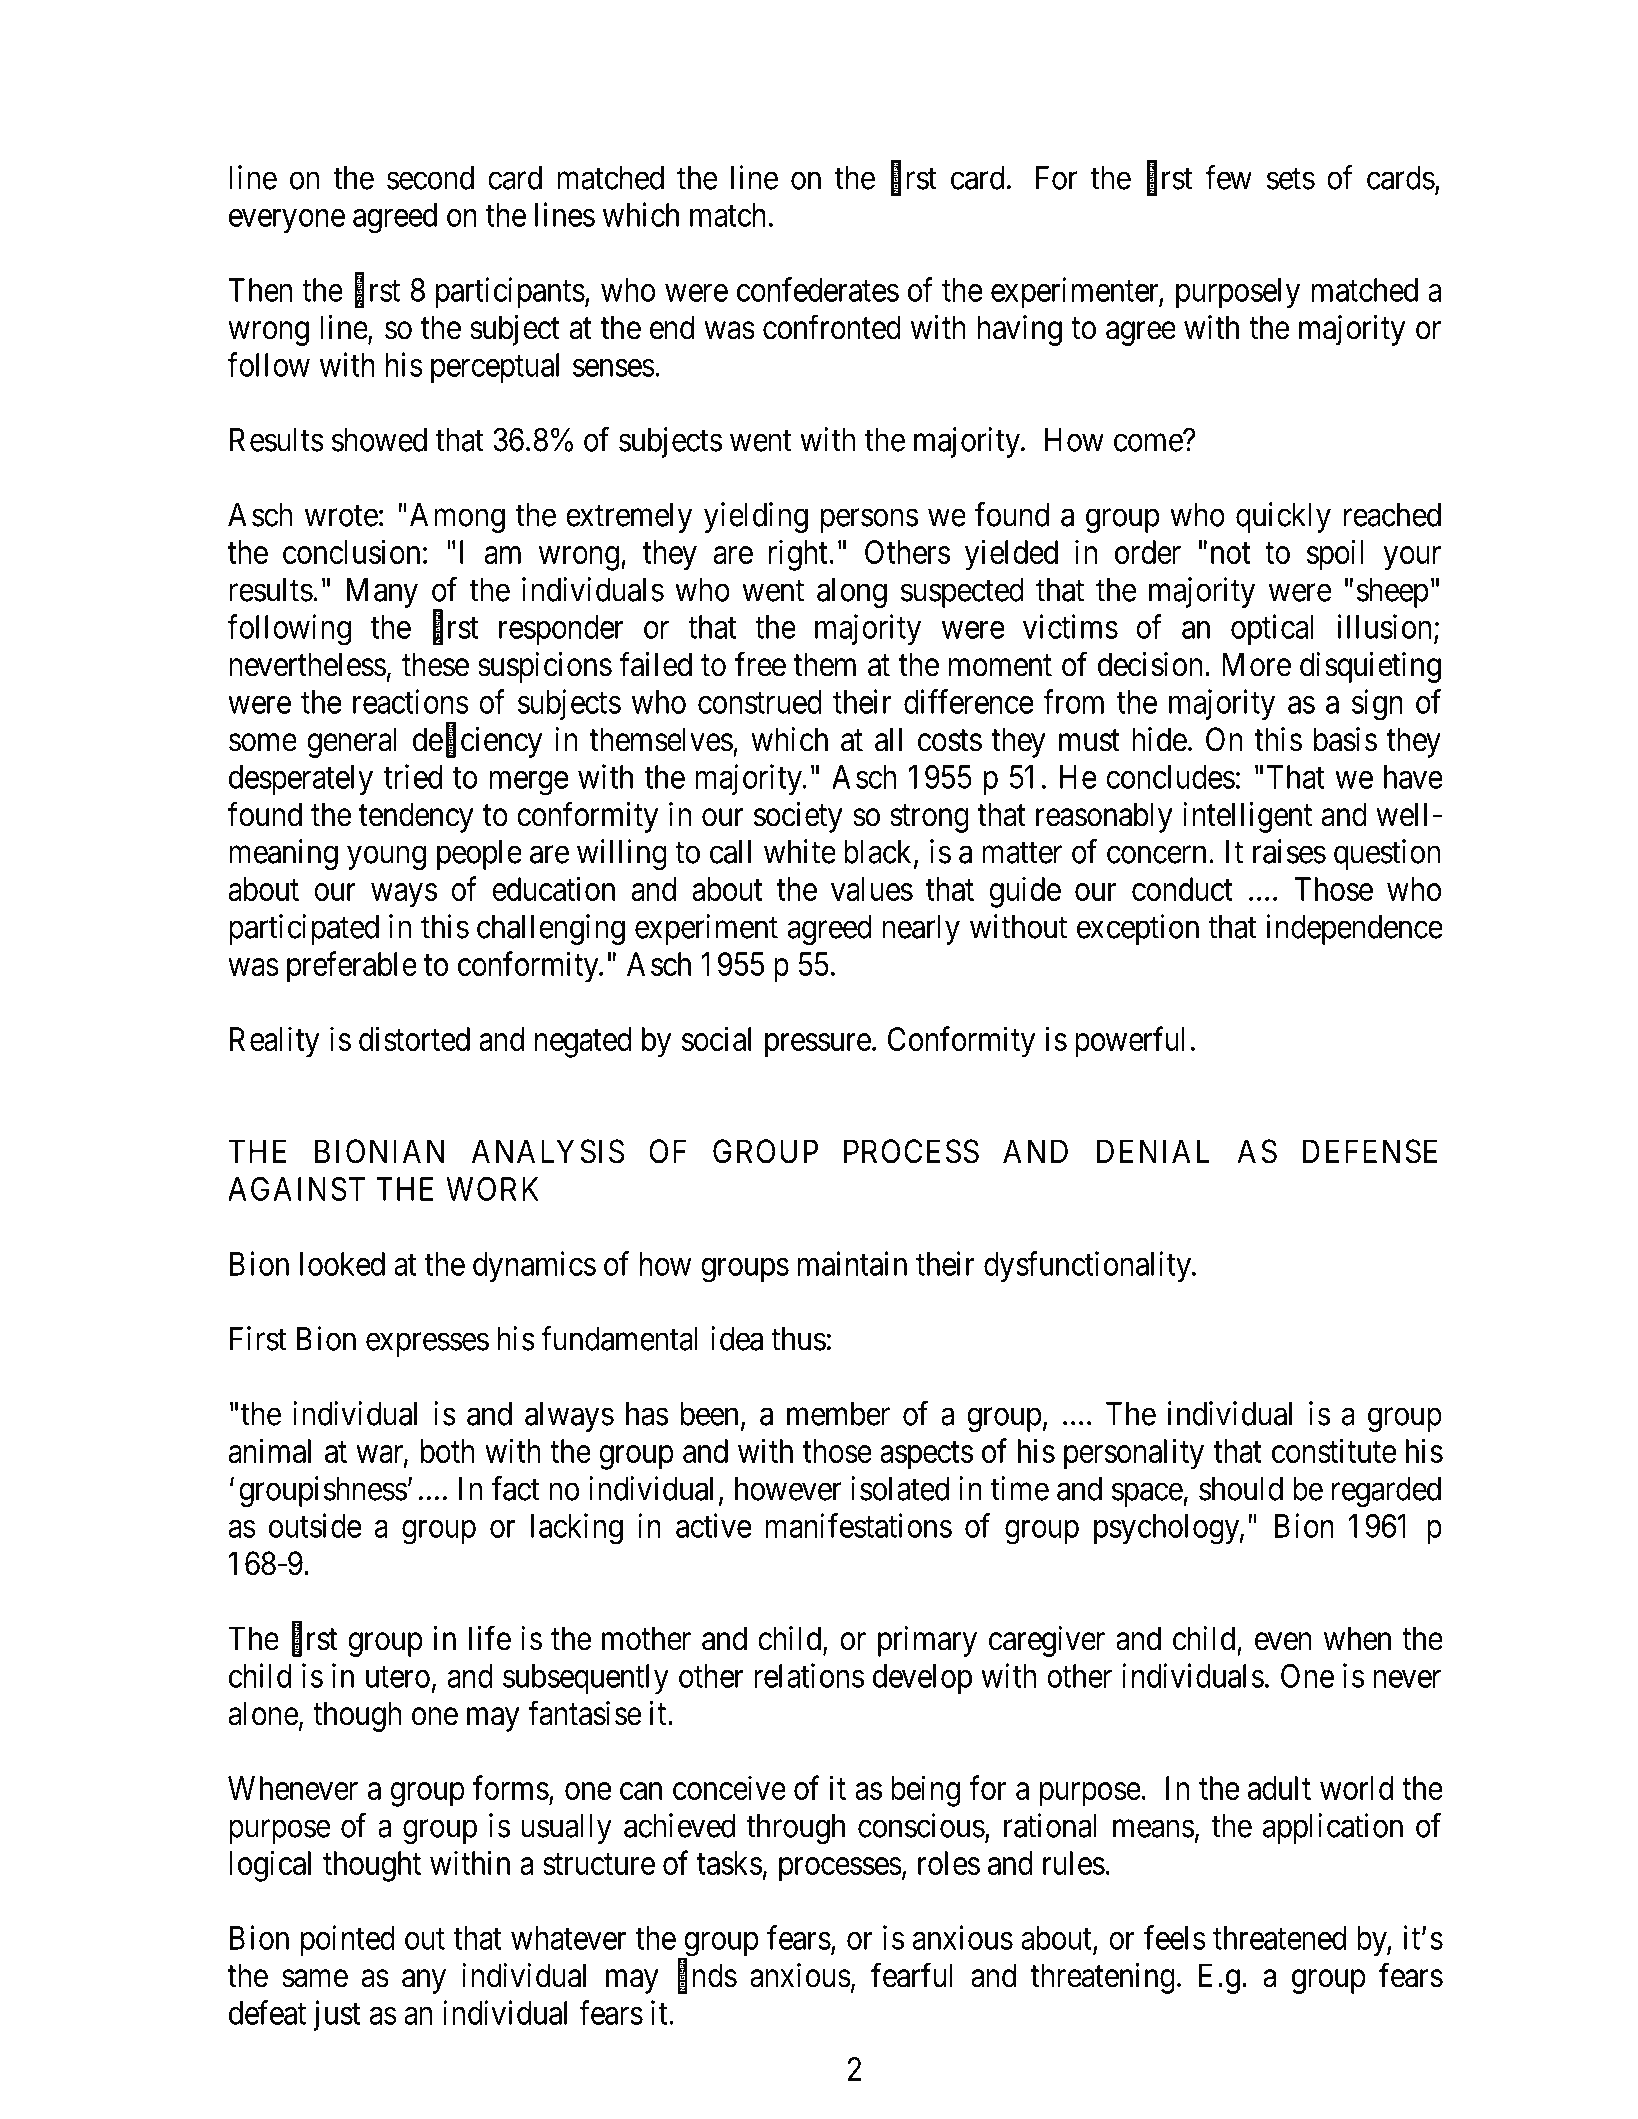 Image resolution: width=1638 pixels, height=2119 pixels. What do you see at coordinates (382, 593) in the screenshot?
I see `Many` at bounding box center [382, 593].
